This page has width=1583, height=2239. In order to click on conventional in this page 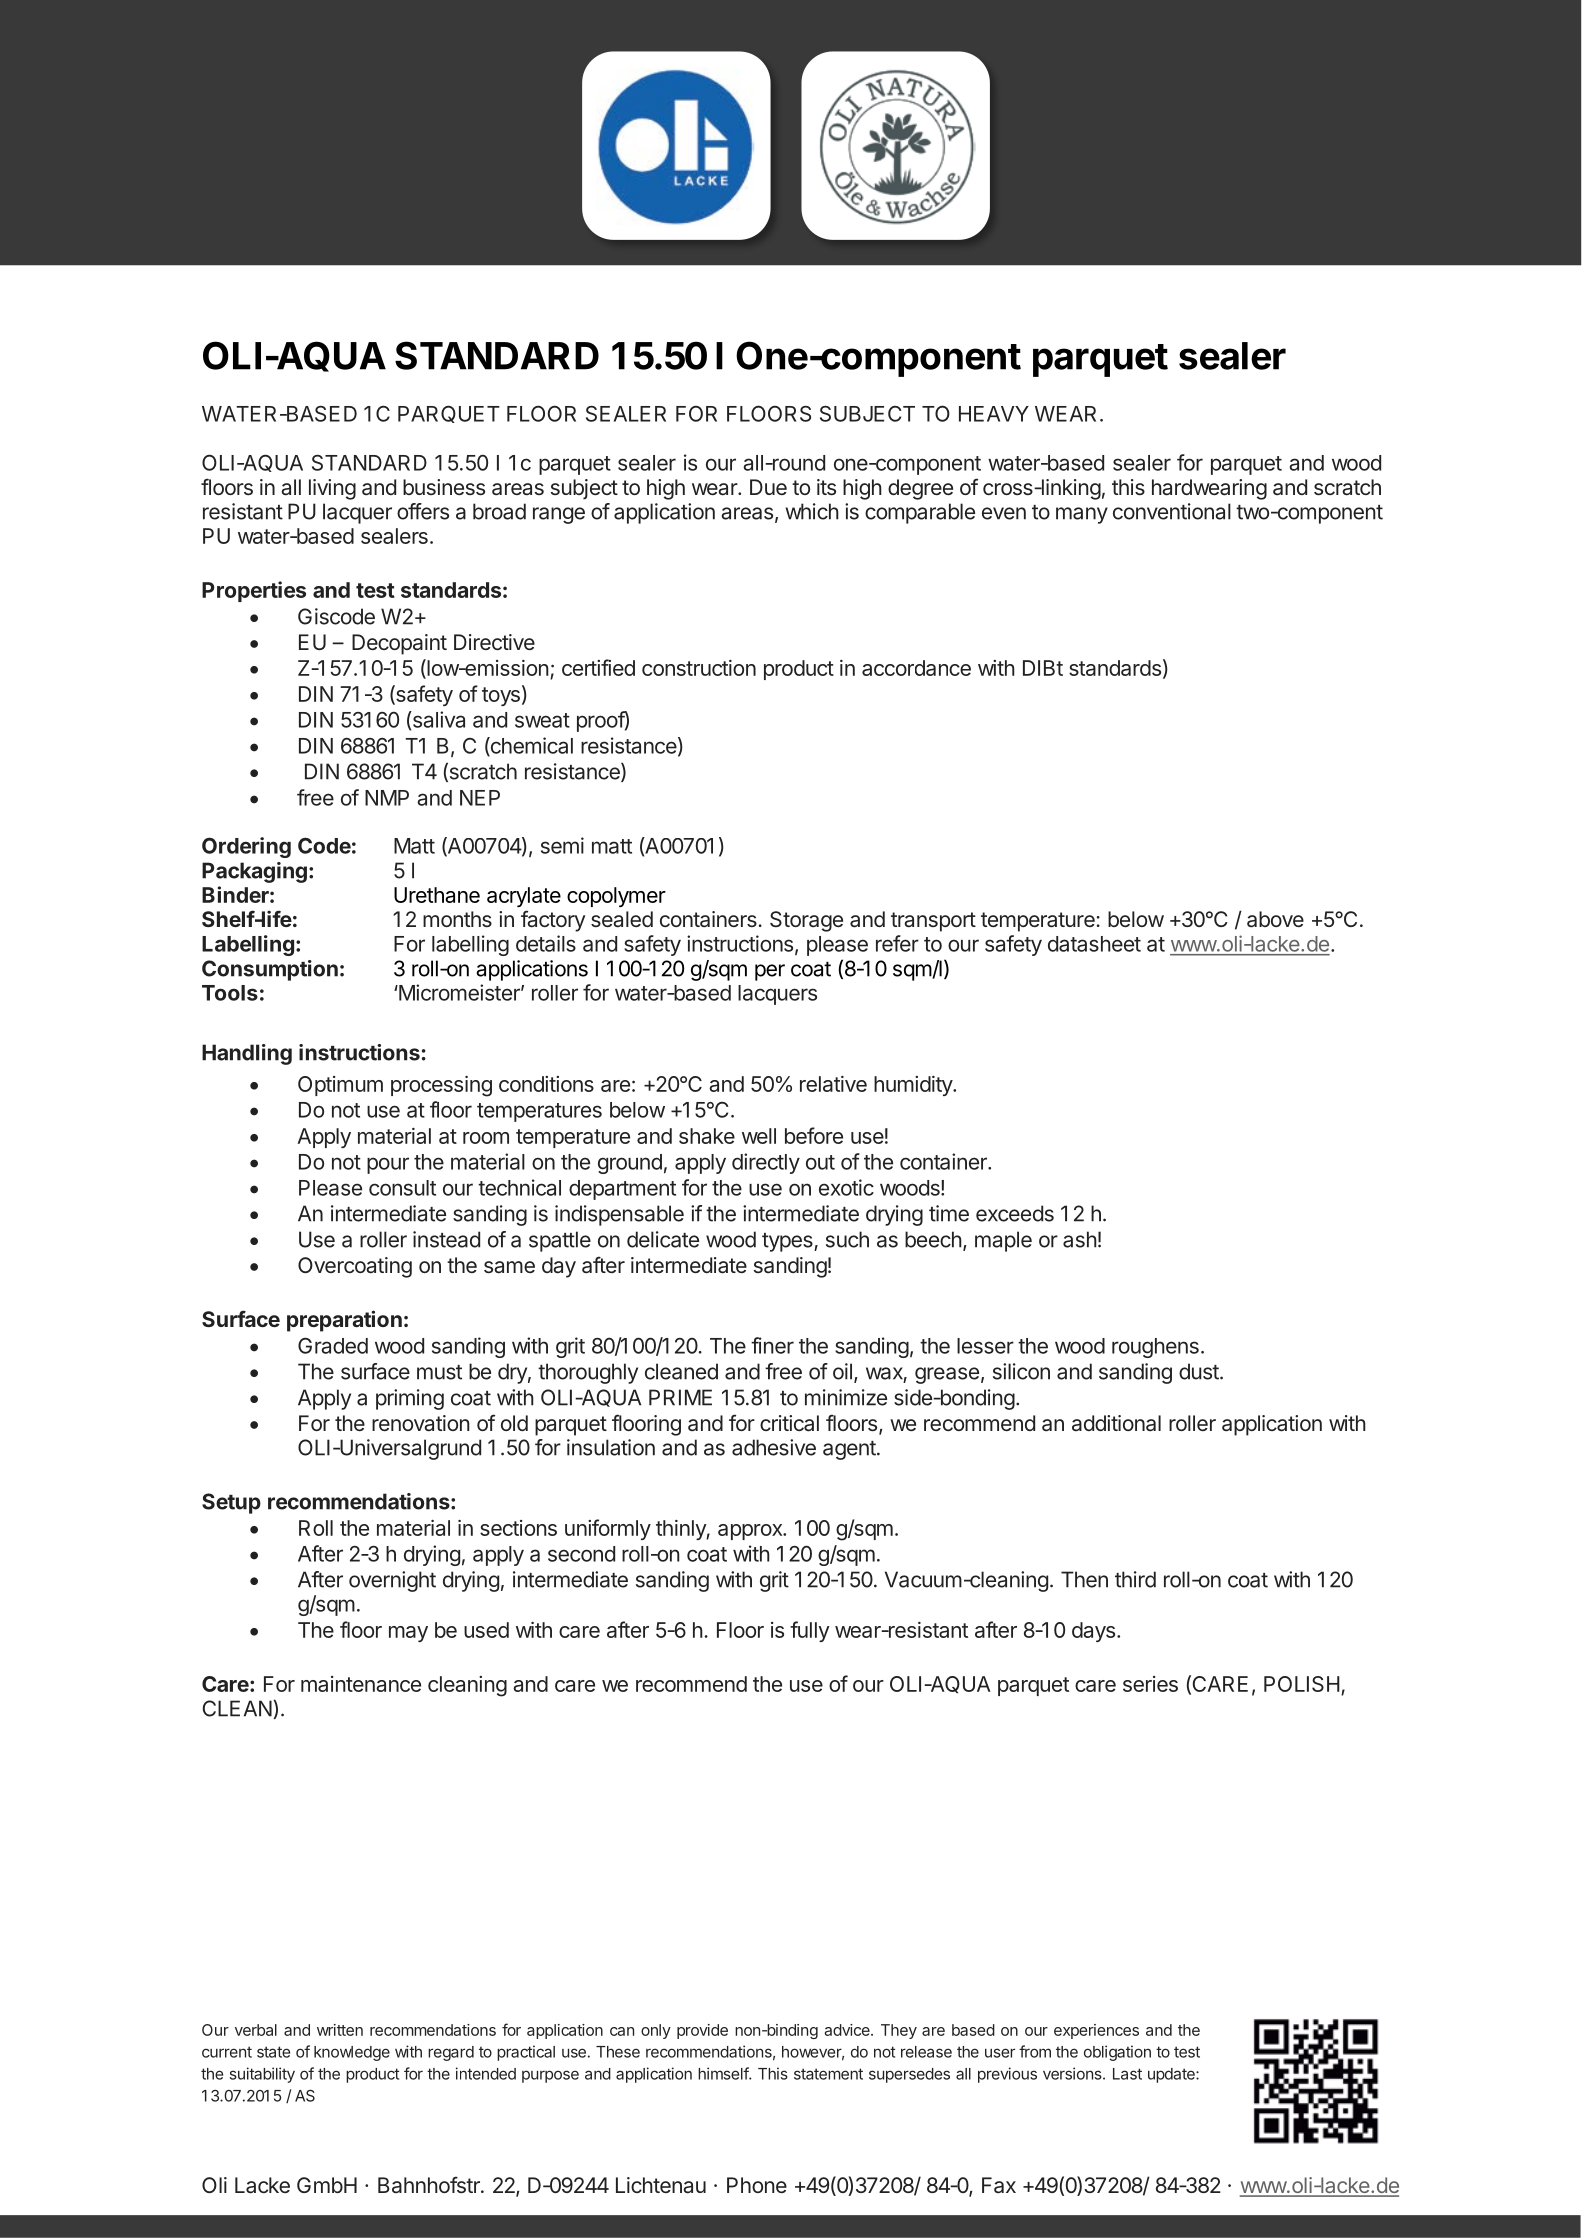, I will do `click(1172, 511)`.
